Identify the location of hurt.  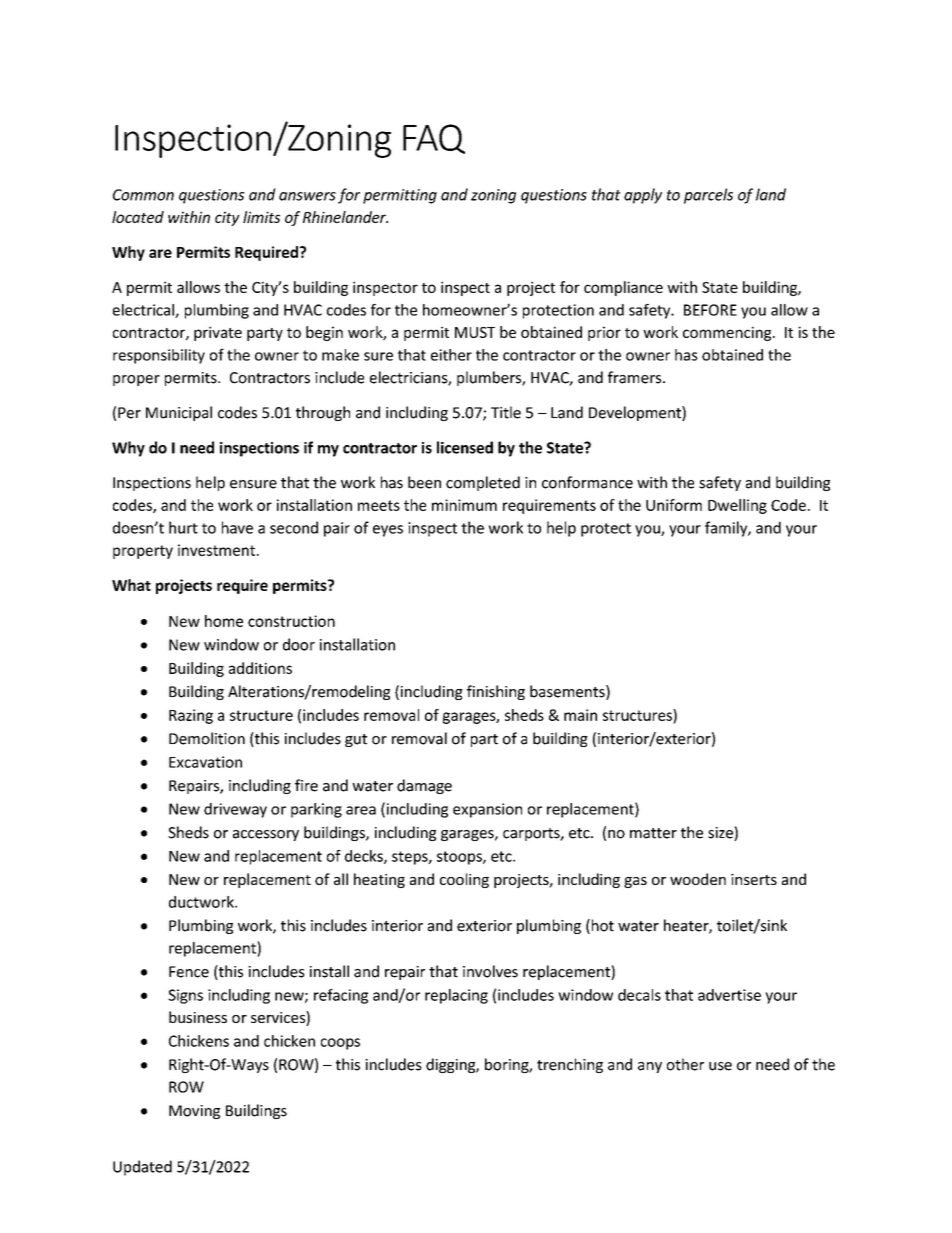
(183, 527).
